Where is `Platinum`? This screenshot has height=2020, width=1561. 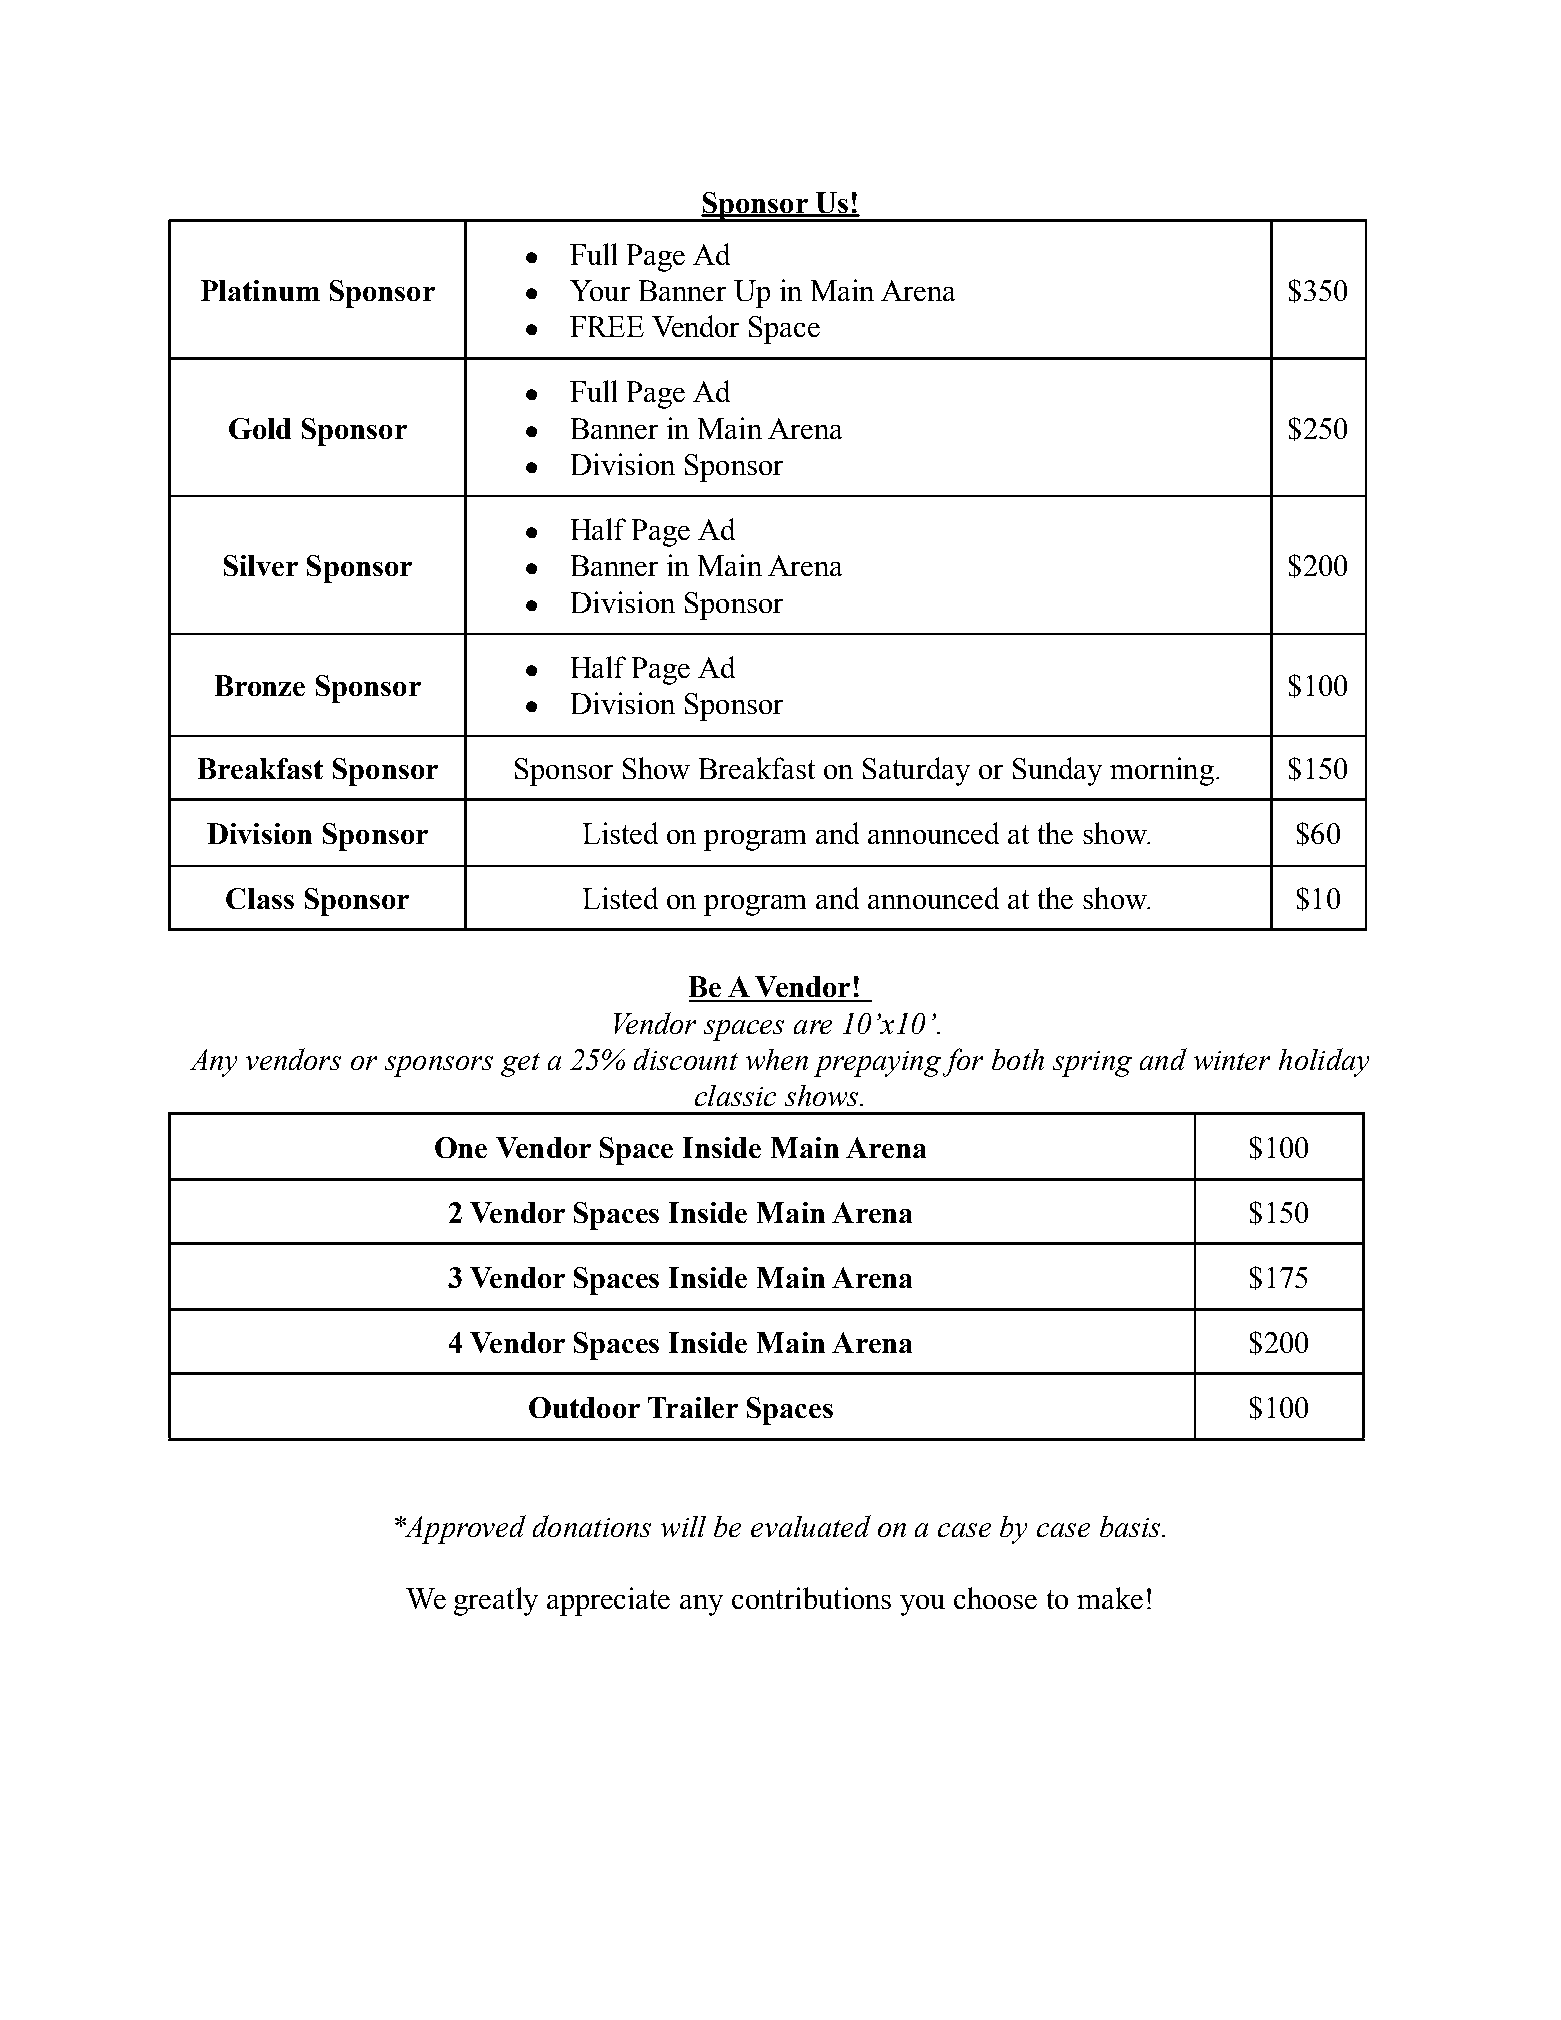 Platinum is located at coordinates (260, 290).
